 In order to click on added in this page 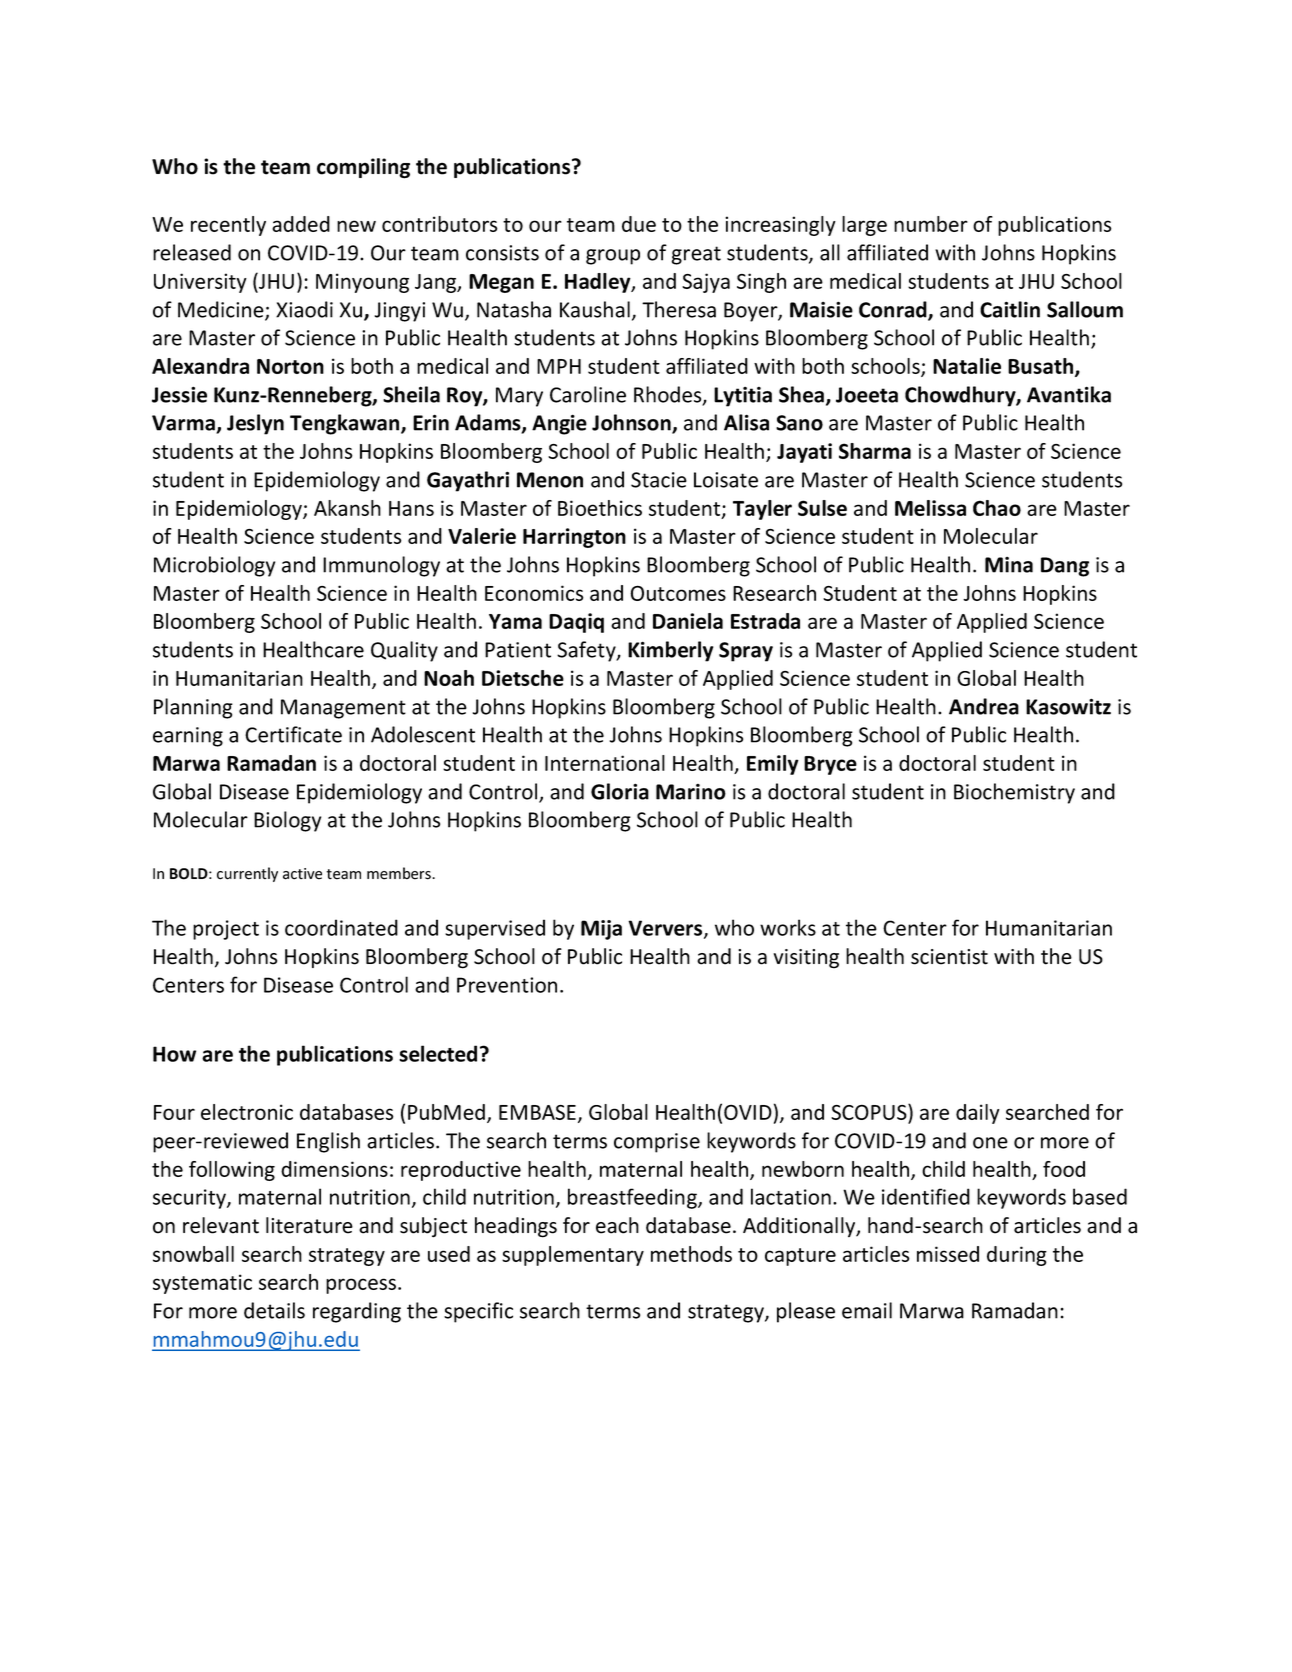, I will do `click(301, 224)`.
